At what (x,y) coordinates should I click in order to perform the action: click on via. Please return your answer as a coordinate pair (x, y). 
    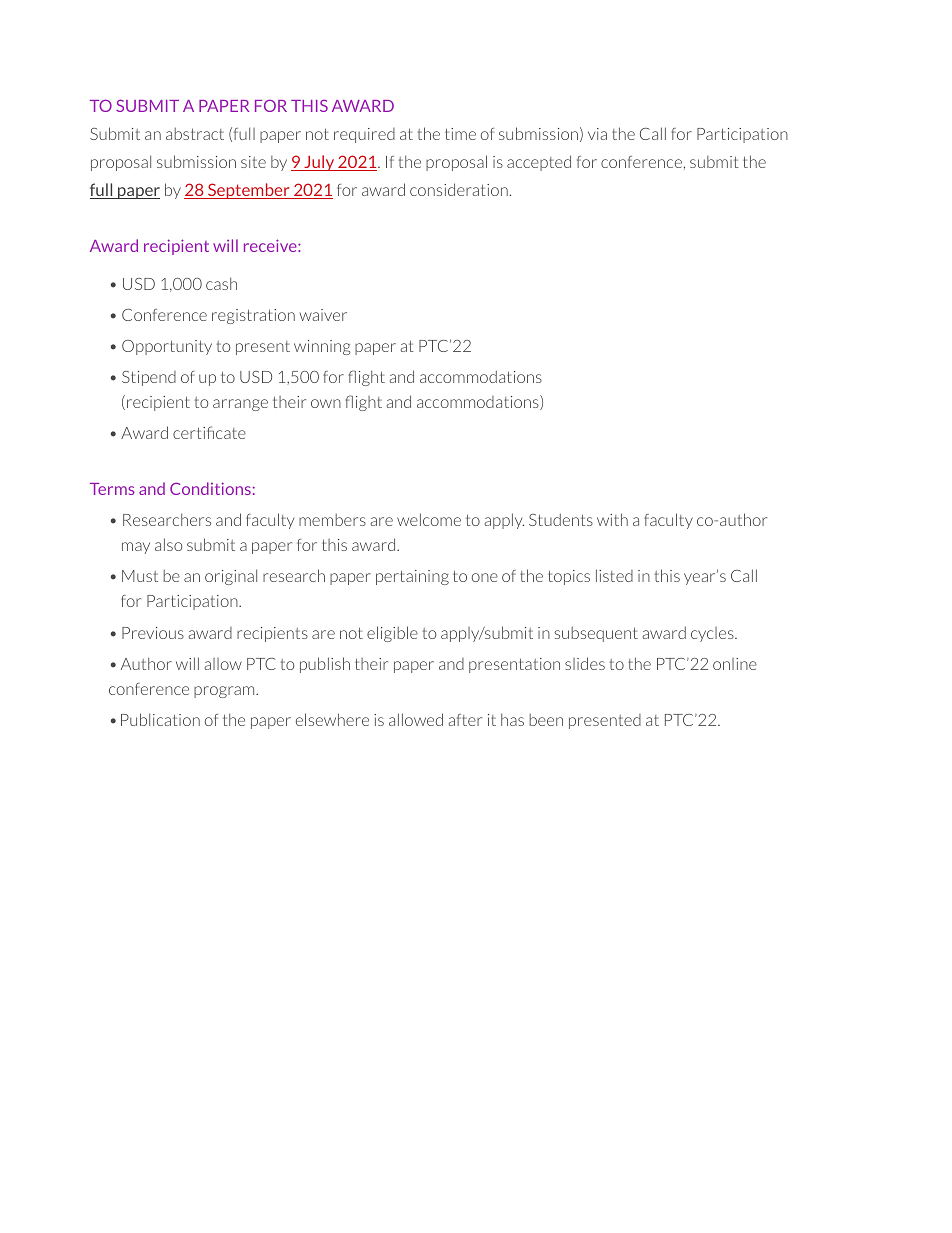
    Looking at the image, I should click on (597, 134).
